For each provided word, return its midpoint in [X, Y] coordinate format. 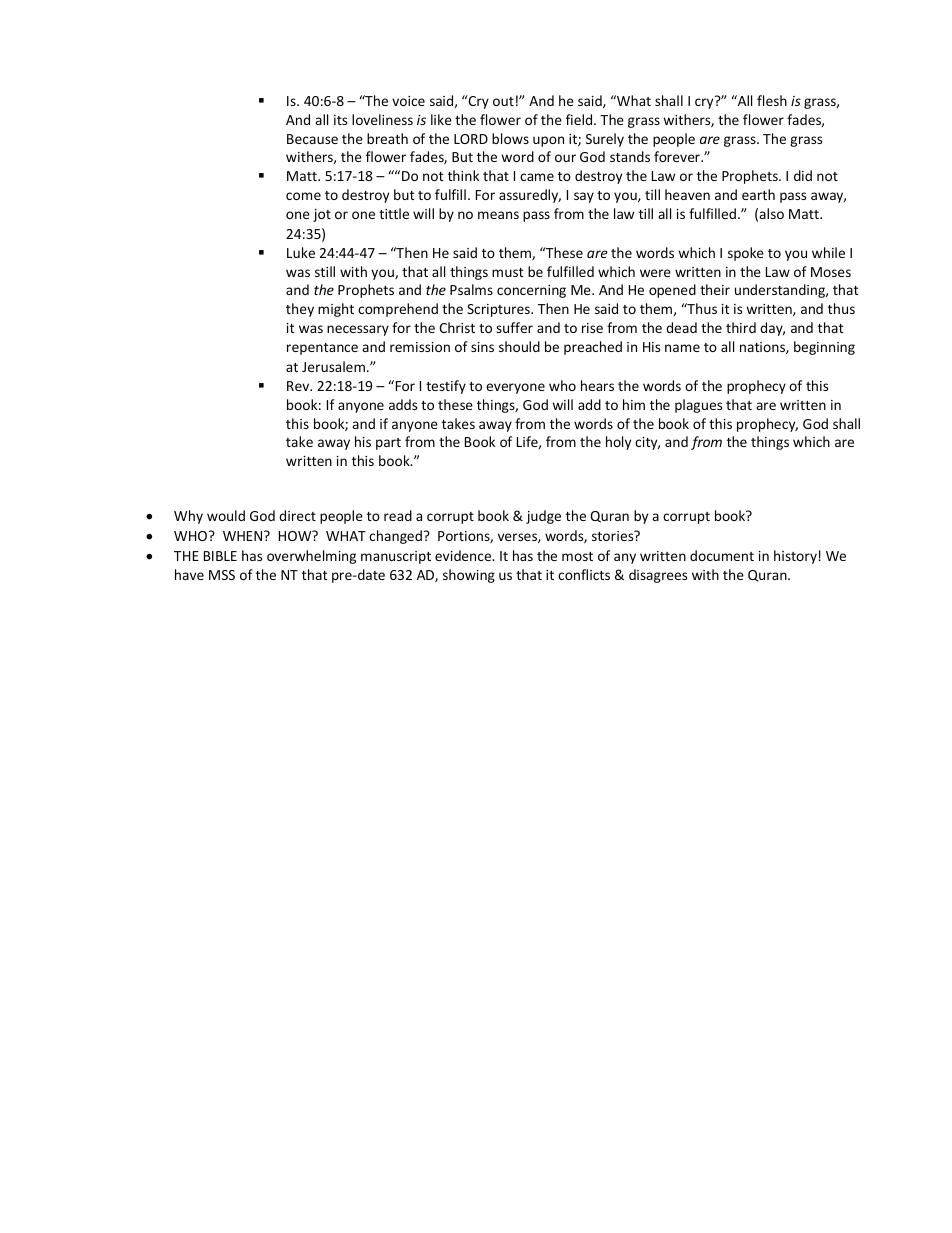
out [503, 101]
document [722, 555]
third [741, 327]
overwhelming [311, 557]
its [340, 120]
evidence [464, 555]
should [519, 346]
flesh [772, 100]
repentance [322, 349]
